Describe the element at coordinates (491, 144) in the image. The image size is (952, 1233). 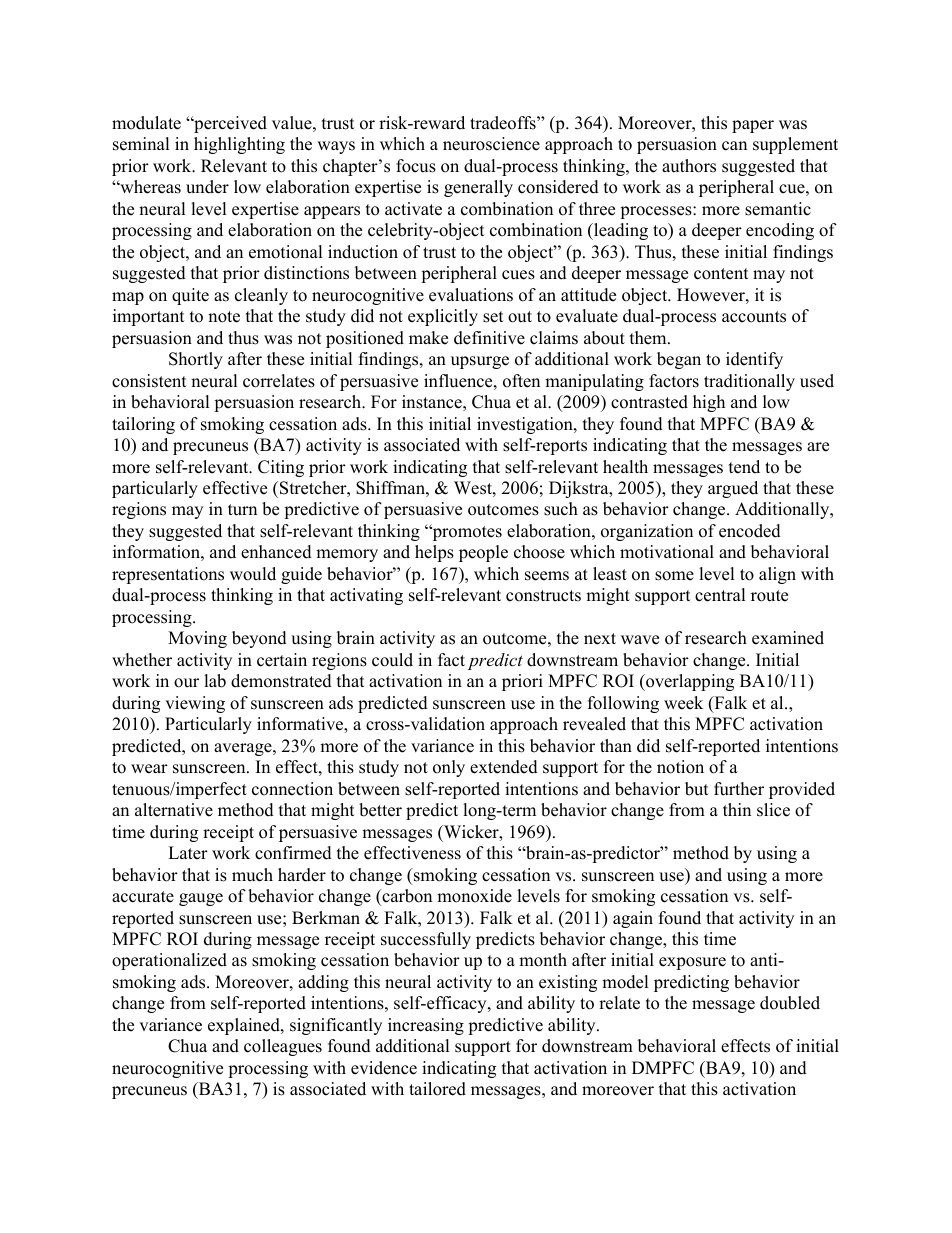
I see `neuroscience` at that location.
